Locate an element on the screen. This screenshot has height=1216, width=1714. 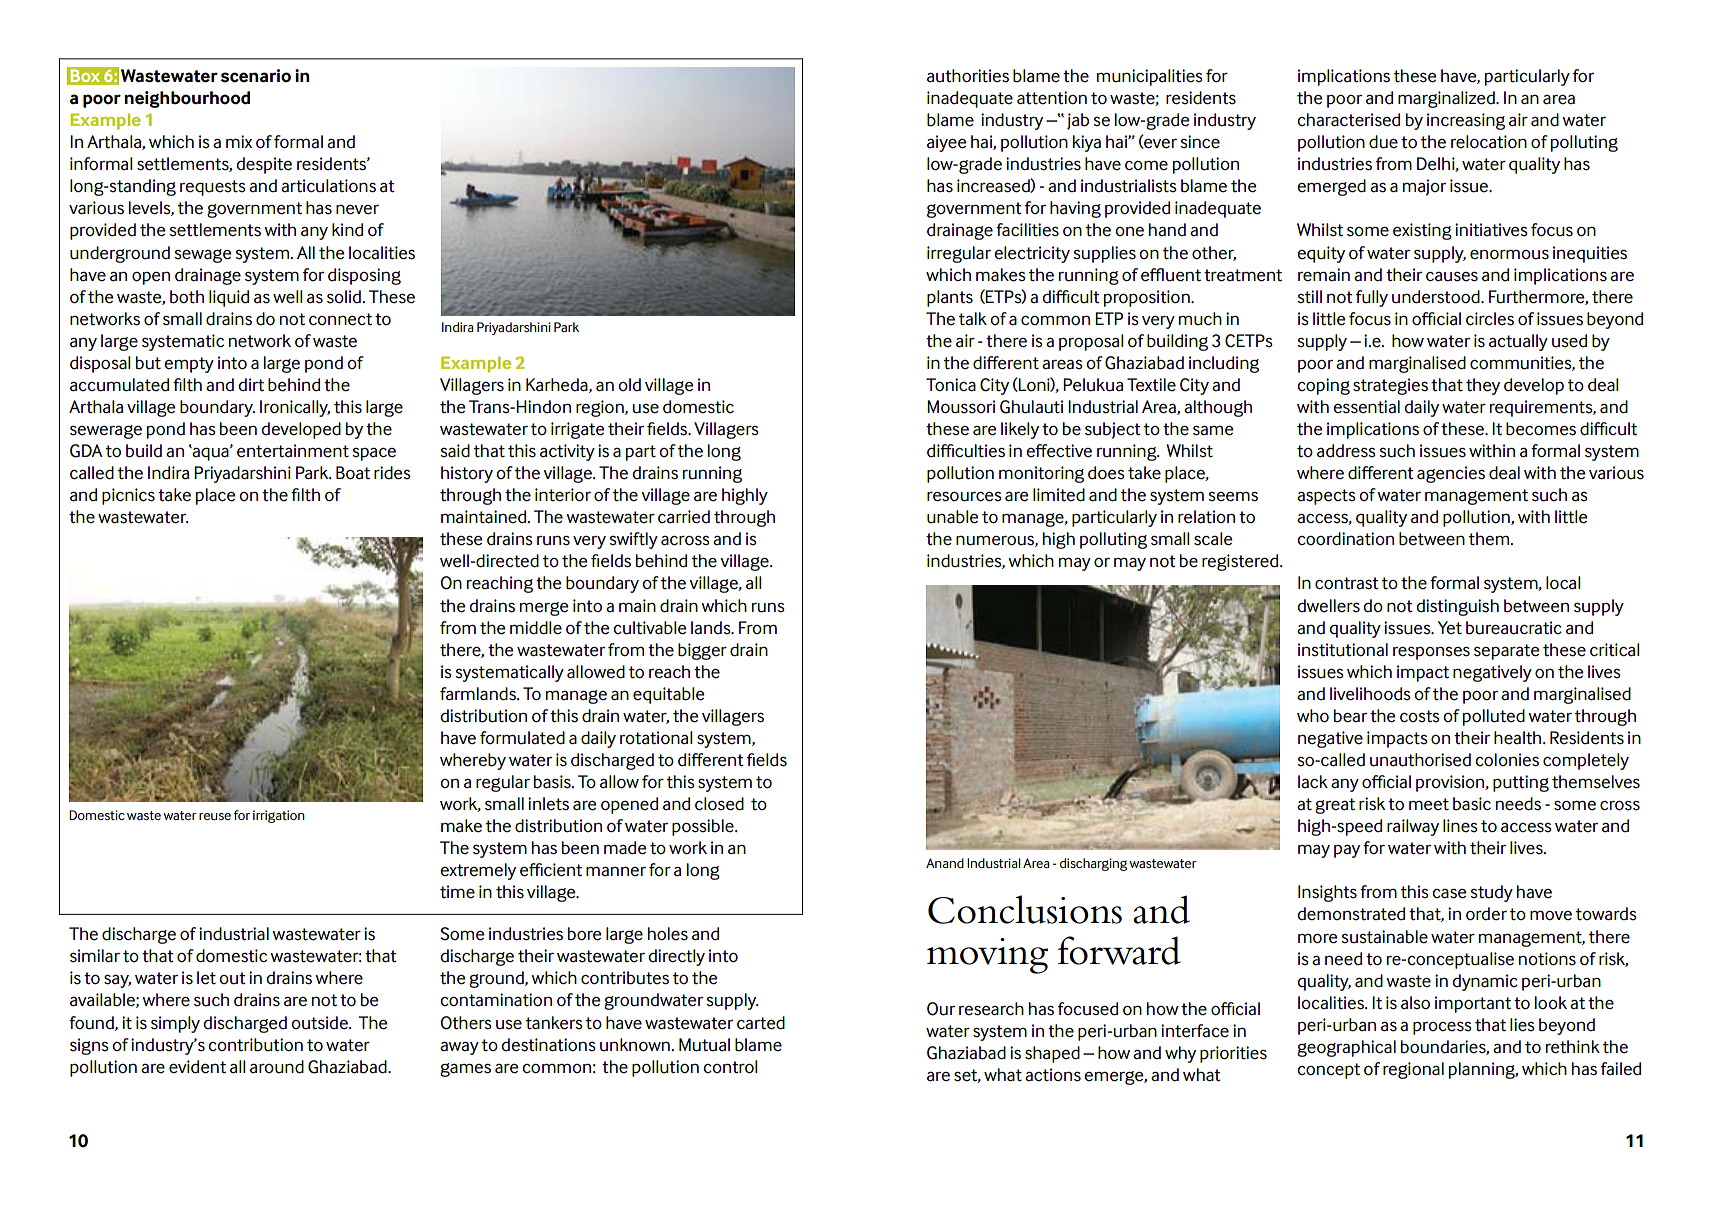
understood is located at coordinates (1437, 297).
